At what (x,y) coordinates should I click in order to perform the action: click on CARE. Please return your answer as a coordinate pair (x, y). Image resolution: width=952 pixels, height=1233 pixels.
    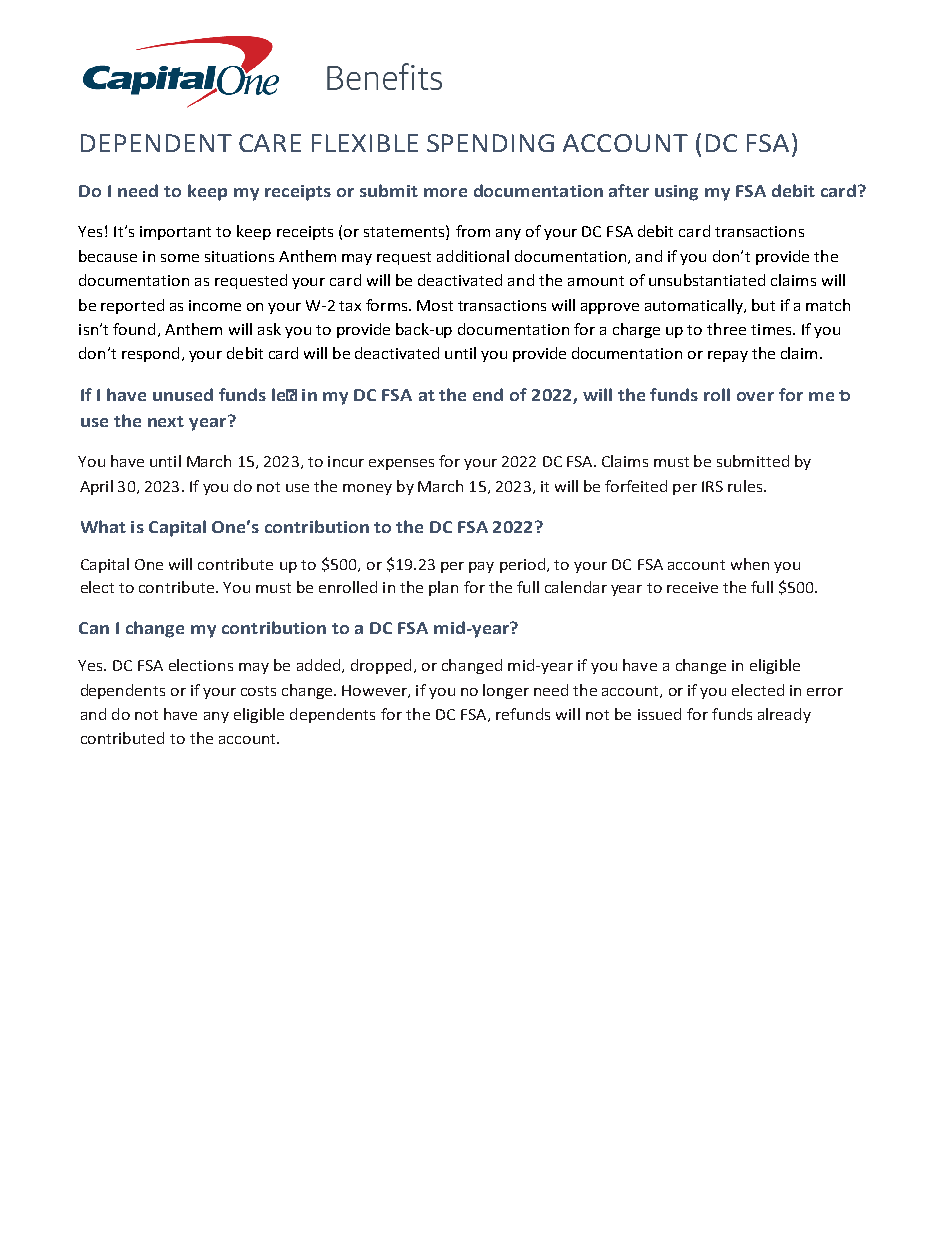
    Looking at the image, I should click on (270, 143).
